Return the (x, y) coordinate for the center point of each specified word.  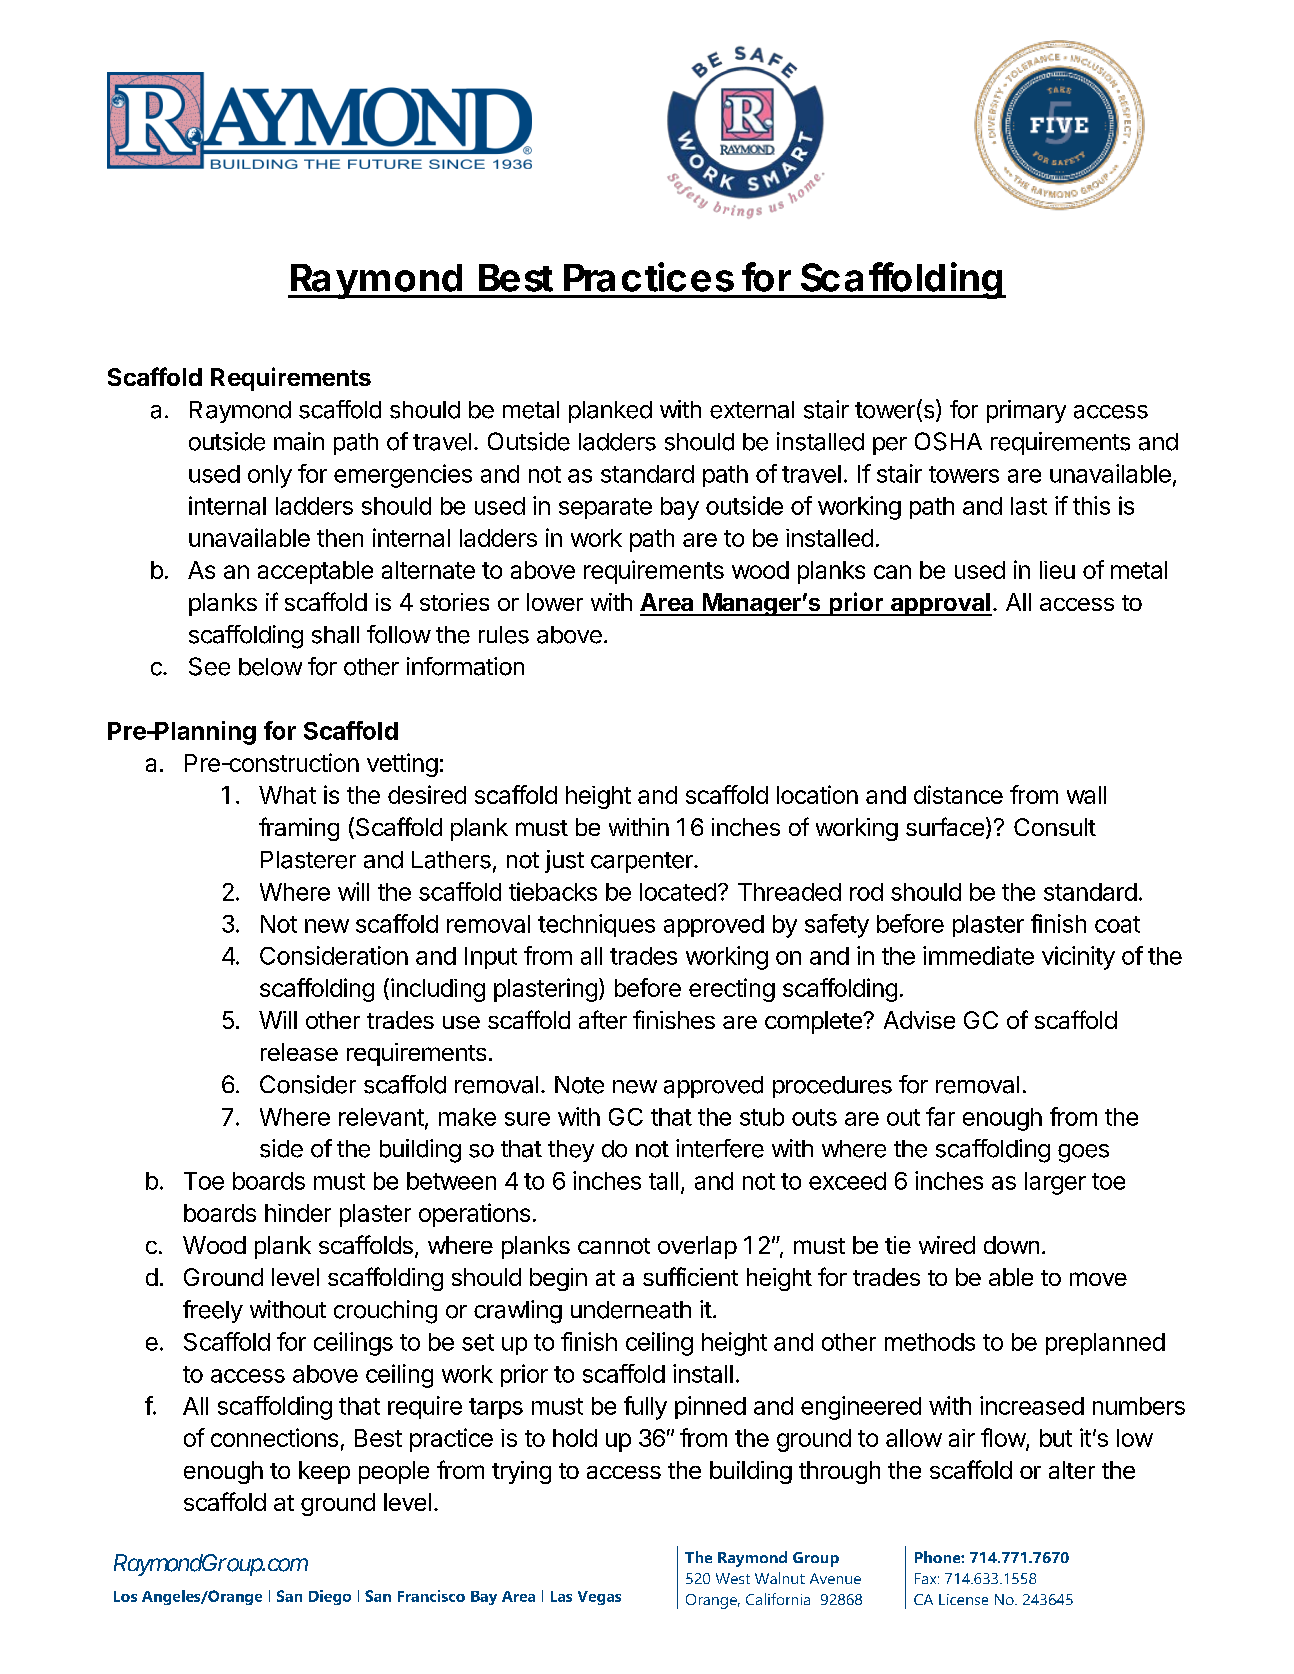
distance (958, 794)
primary (1026, 411)
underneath (631, 1310)
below (270, 667)
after (603, 1019)
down (1011, 1245)
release (299, 1052)
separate (605, 508)
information (465, 666)
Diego (330, 1597)
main (299, 441)
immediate (978, 955)
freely (213, 1311)
